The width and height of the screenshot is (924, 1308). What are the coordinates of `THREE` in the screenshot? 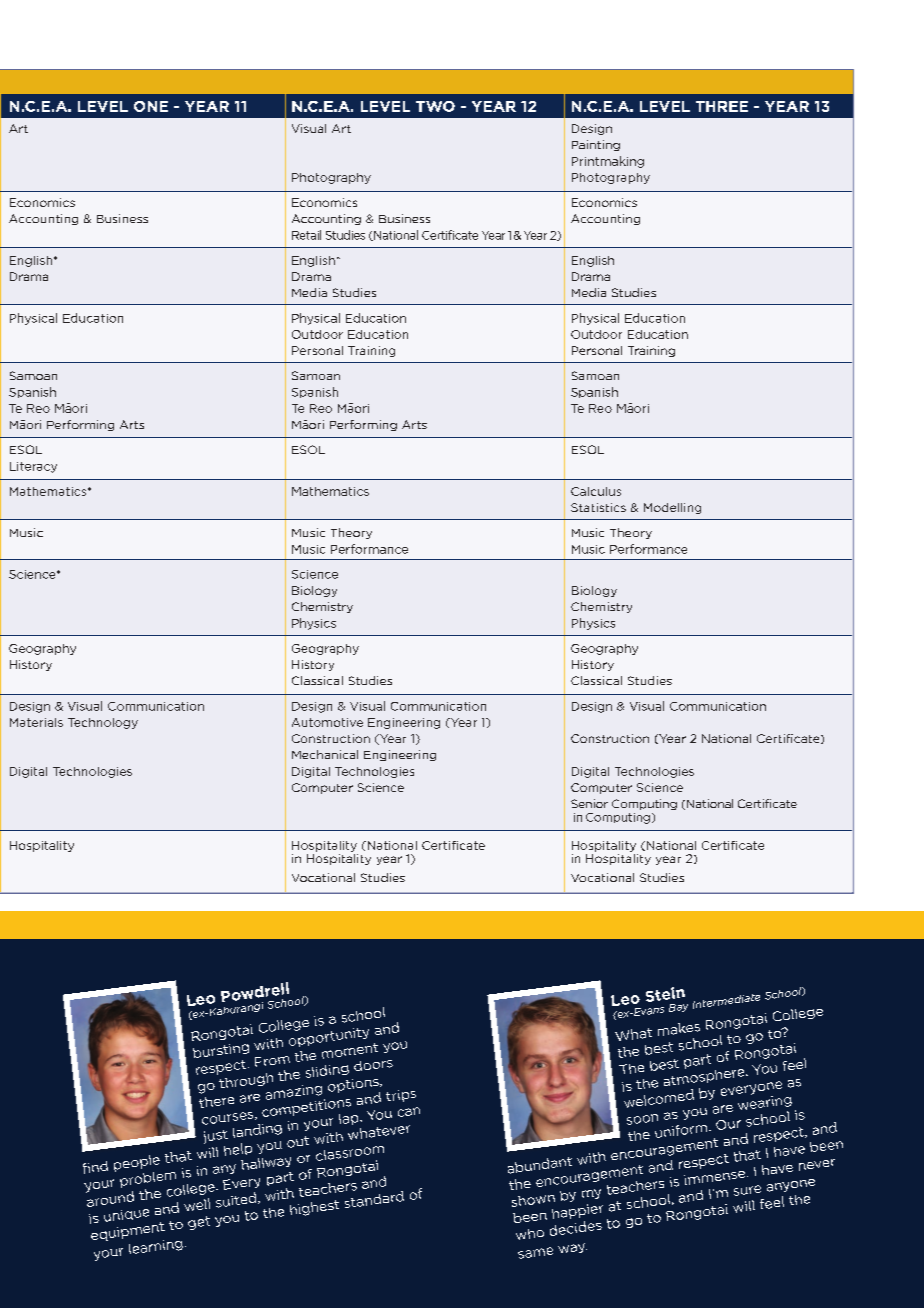 It's located at (722, 106).
